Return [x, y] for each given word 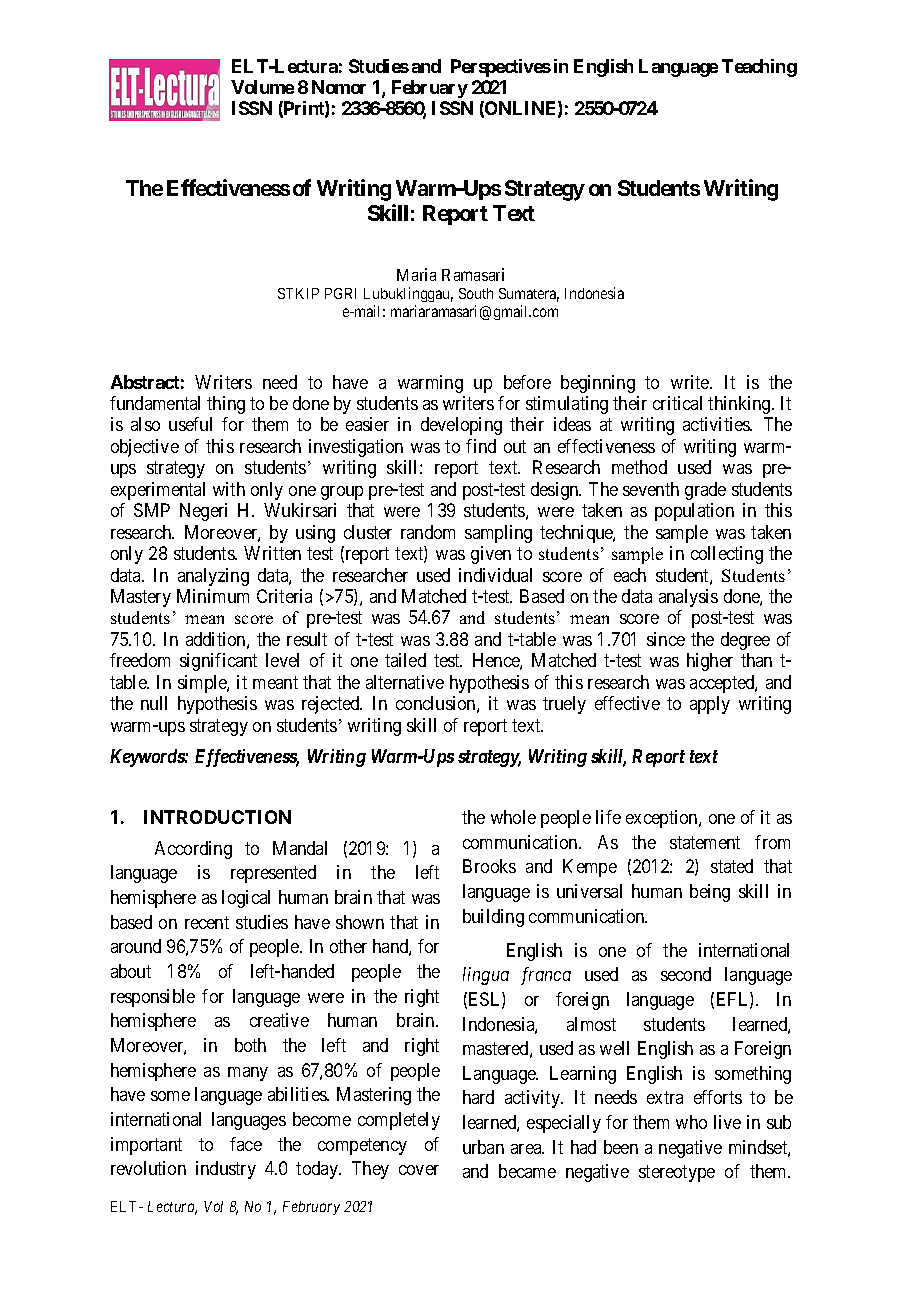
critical [677, 403]
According [193, 850]
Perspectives [501, 68]
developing [461, 426]
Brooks [489, 866]
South [476, 293]
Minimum [213, 596]
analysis [688, 598]
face [246, 1144]
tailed [405, 660]
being [710, 893]
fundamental [155, 403]
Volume [262, 87]
